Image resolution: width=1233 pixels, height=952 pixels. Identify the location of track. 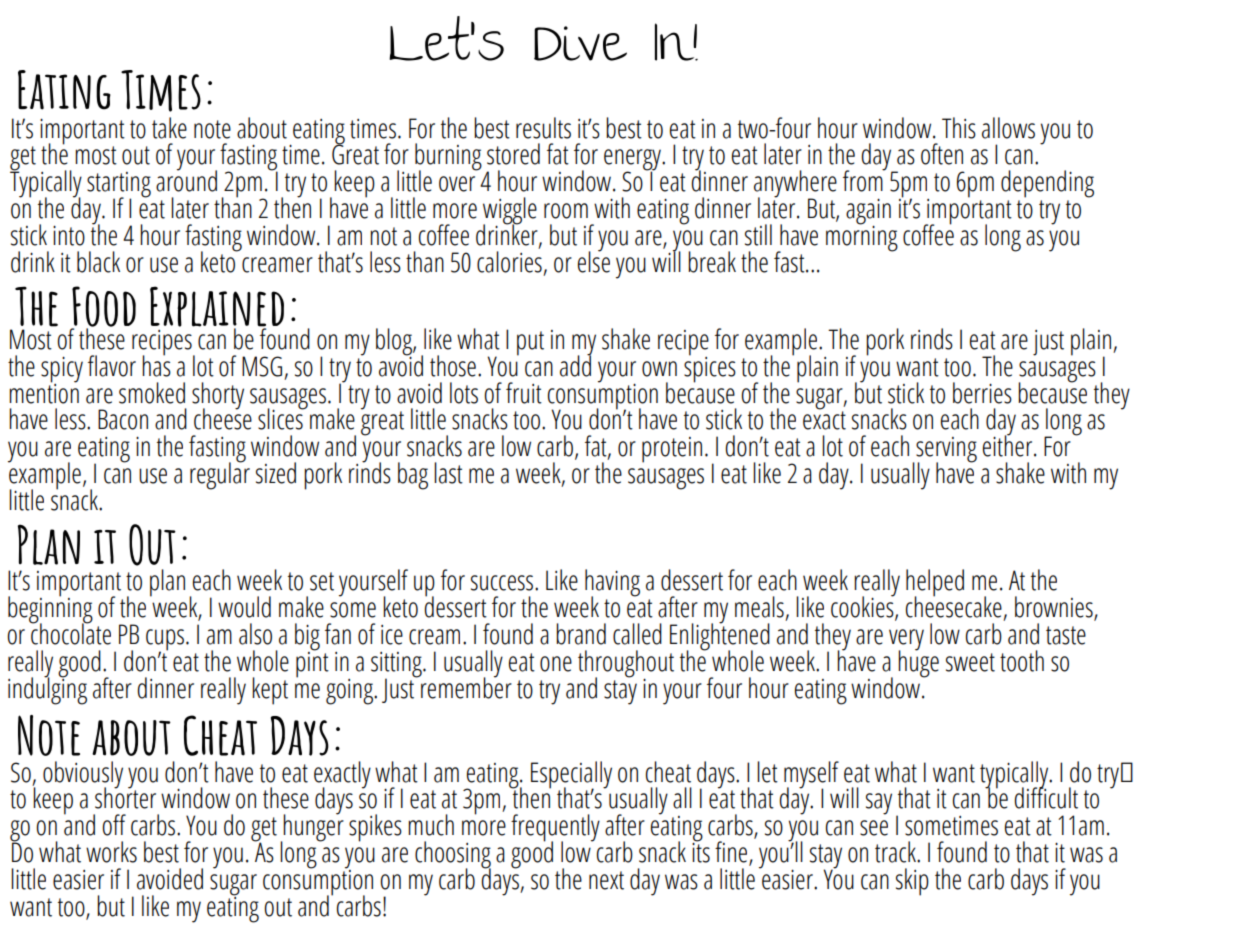
(896, 852).
